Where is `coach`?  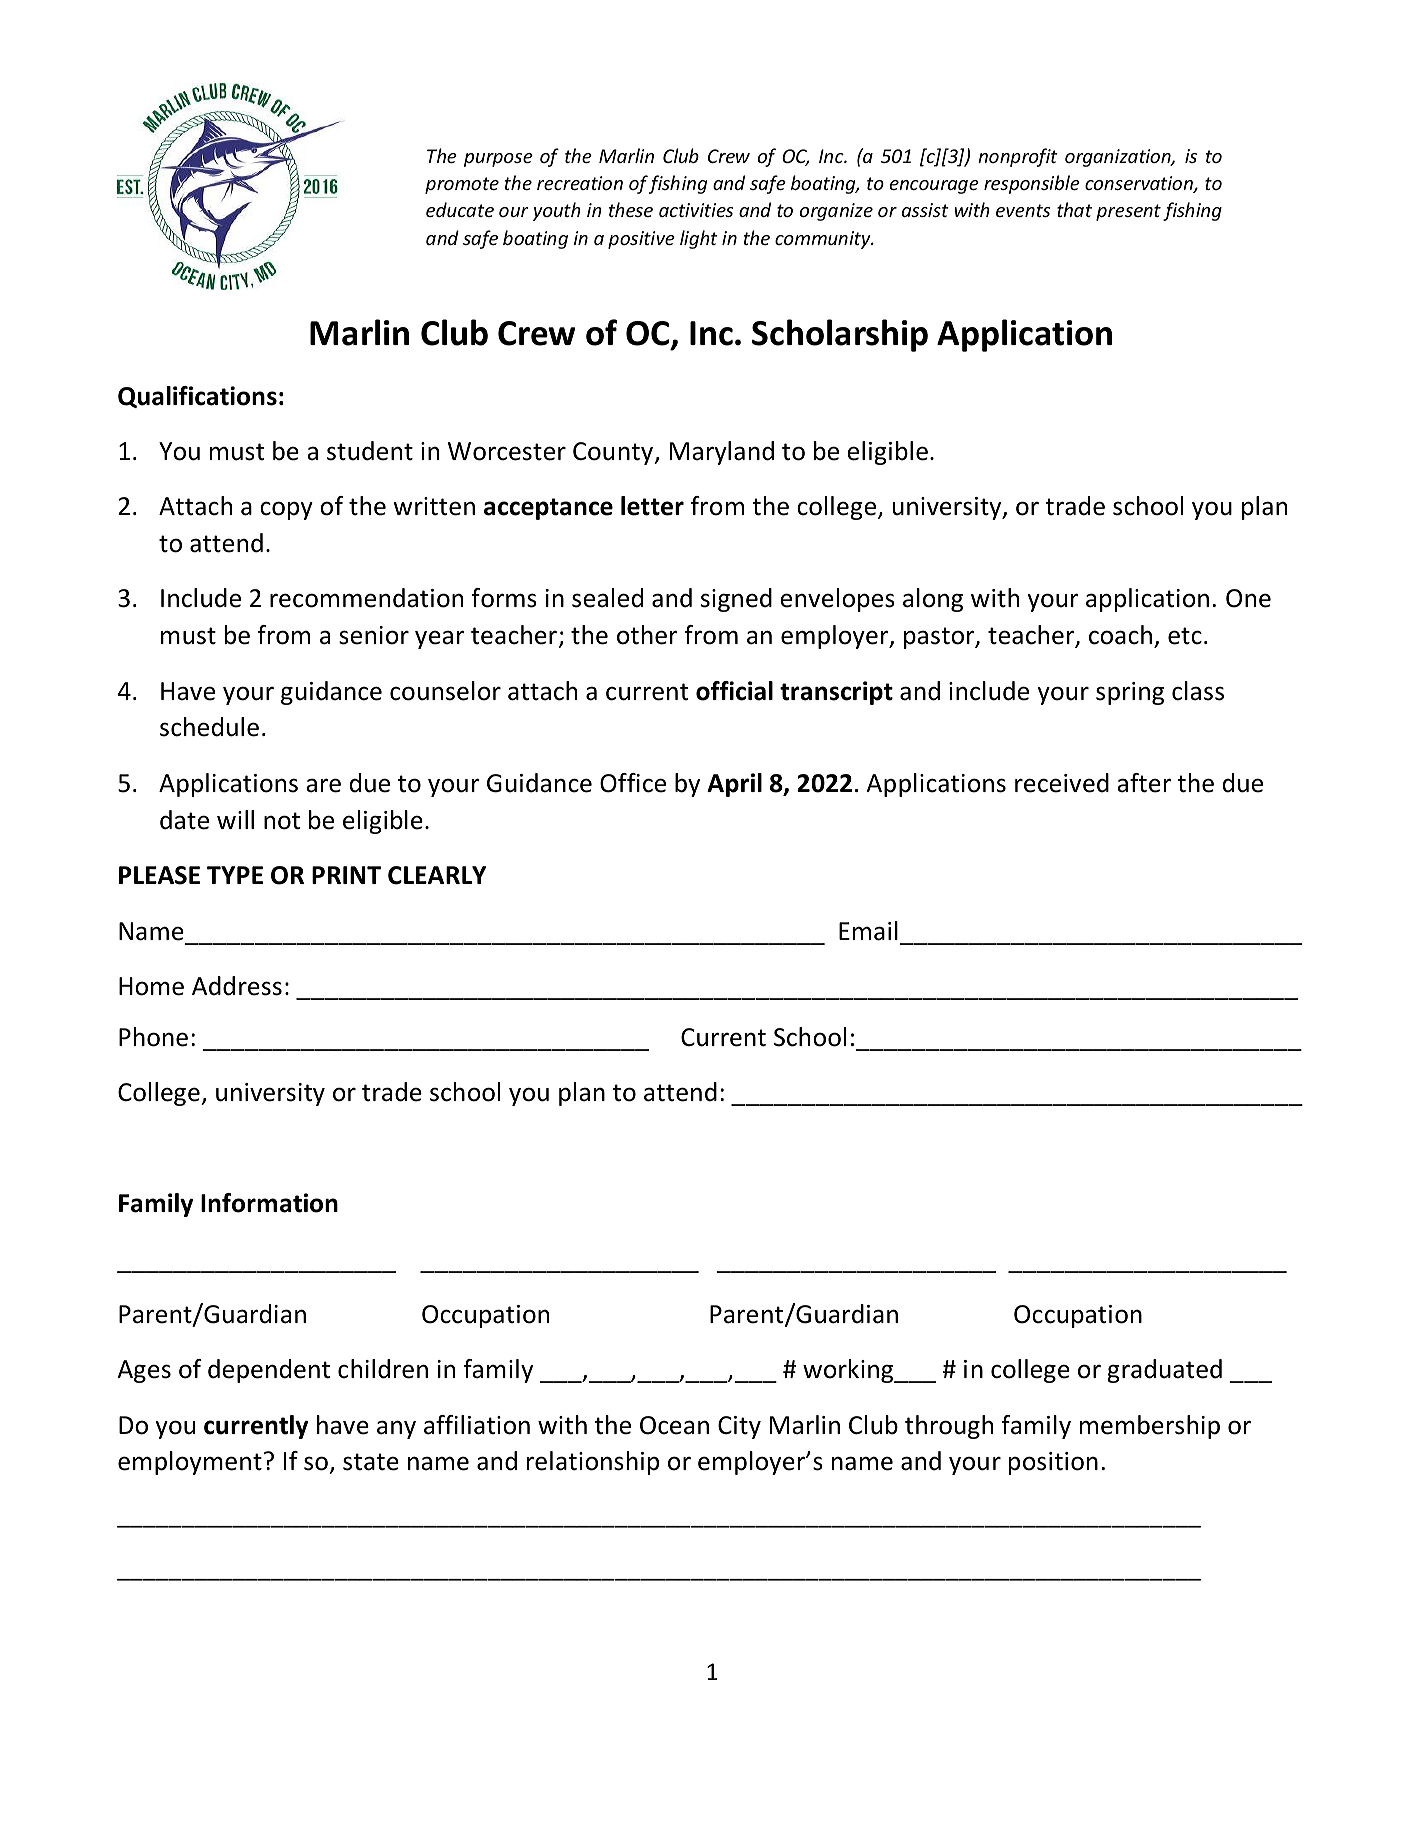 coach is located at coordinates (1120, 635).
